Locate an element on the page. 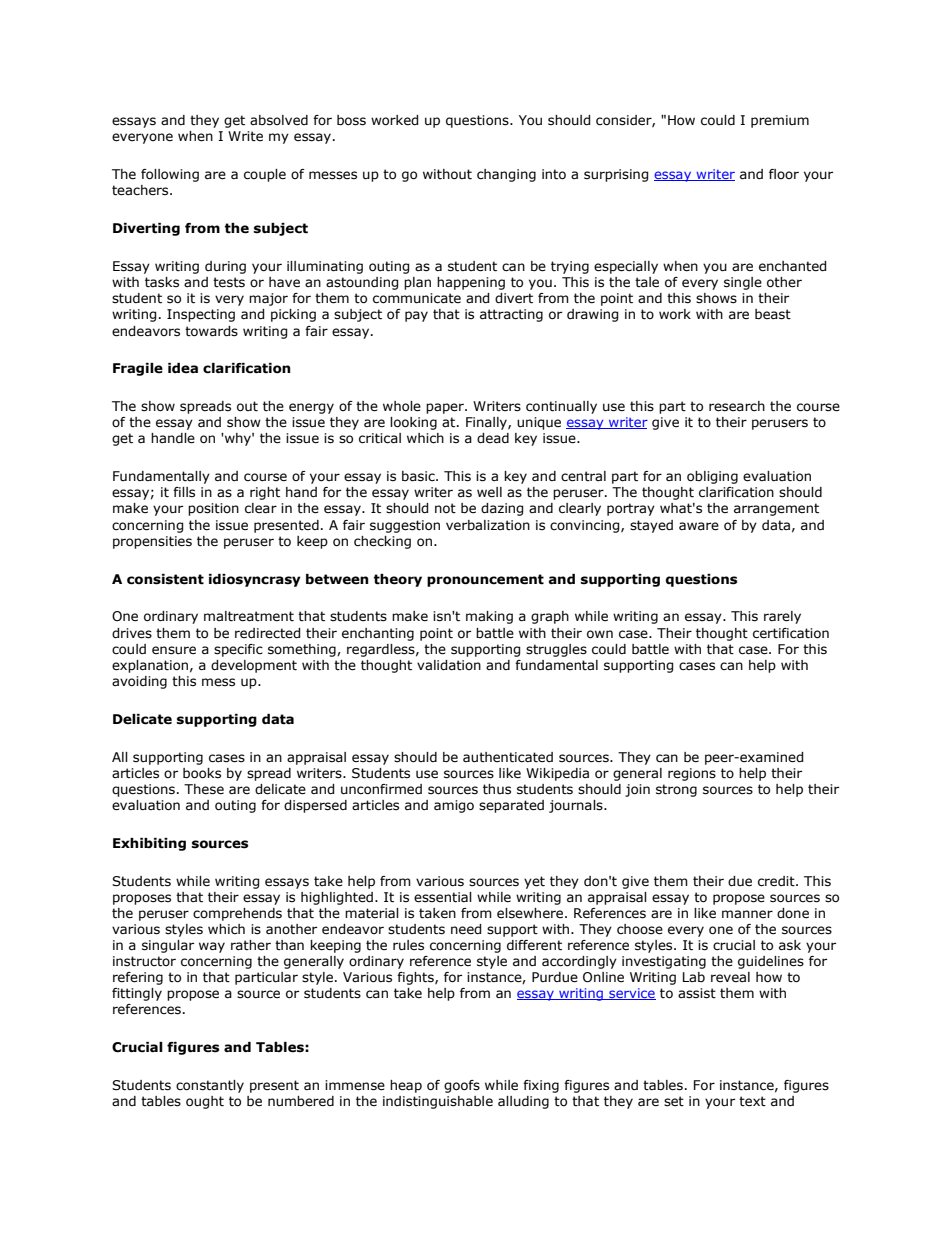 This document has height=1233, width=952. goofs is located at coordinates (462, 1086).
